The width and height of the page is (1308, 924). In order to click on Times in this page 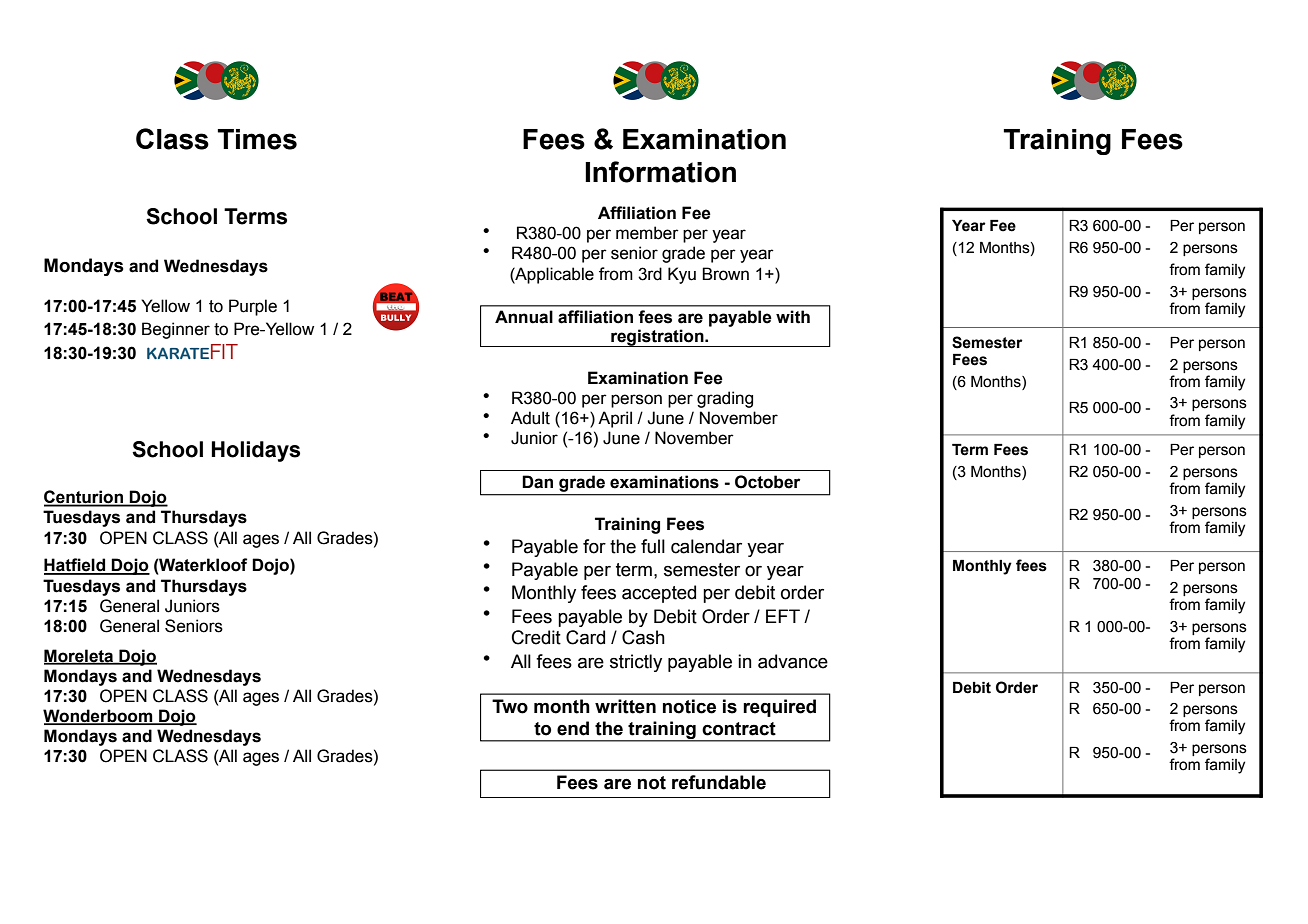, I will do `click(257, 139)`.
